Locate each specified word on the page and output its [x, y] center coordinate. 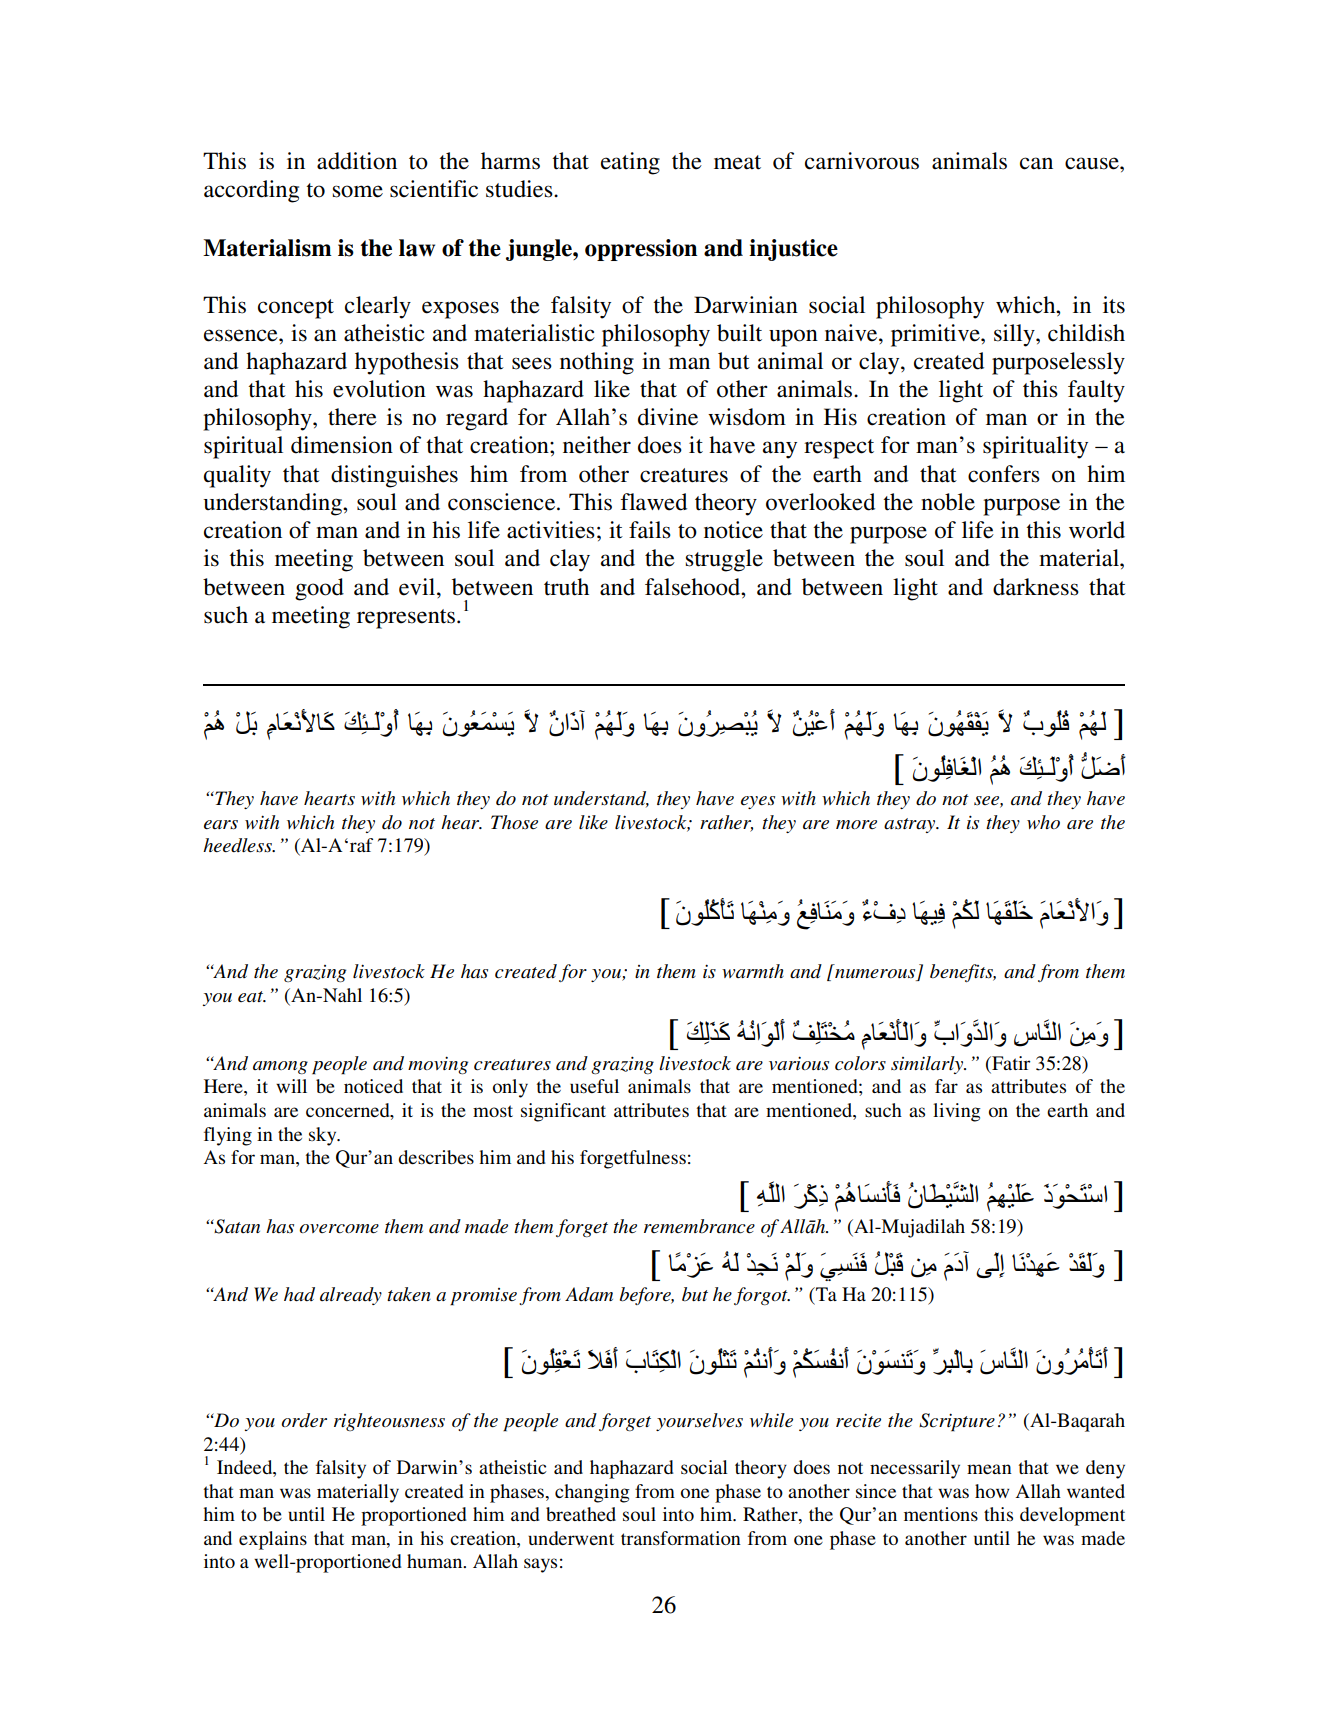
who [1043, 822]
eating [630, 163]
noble [948, 502]
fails [650, 530]
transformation [681, 1538]
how [992, 1491]
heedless [238, 845]
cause [1093, 163]
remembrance [699, 1226]
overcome [339, 1229]
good [319, 589]
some [358, 191]
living [957, 1112]
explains [273, 1540]
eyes [758, 802]
